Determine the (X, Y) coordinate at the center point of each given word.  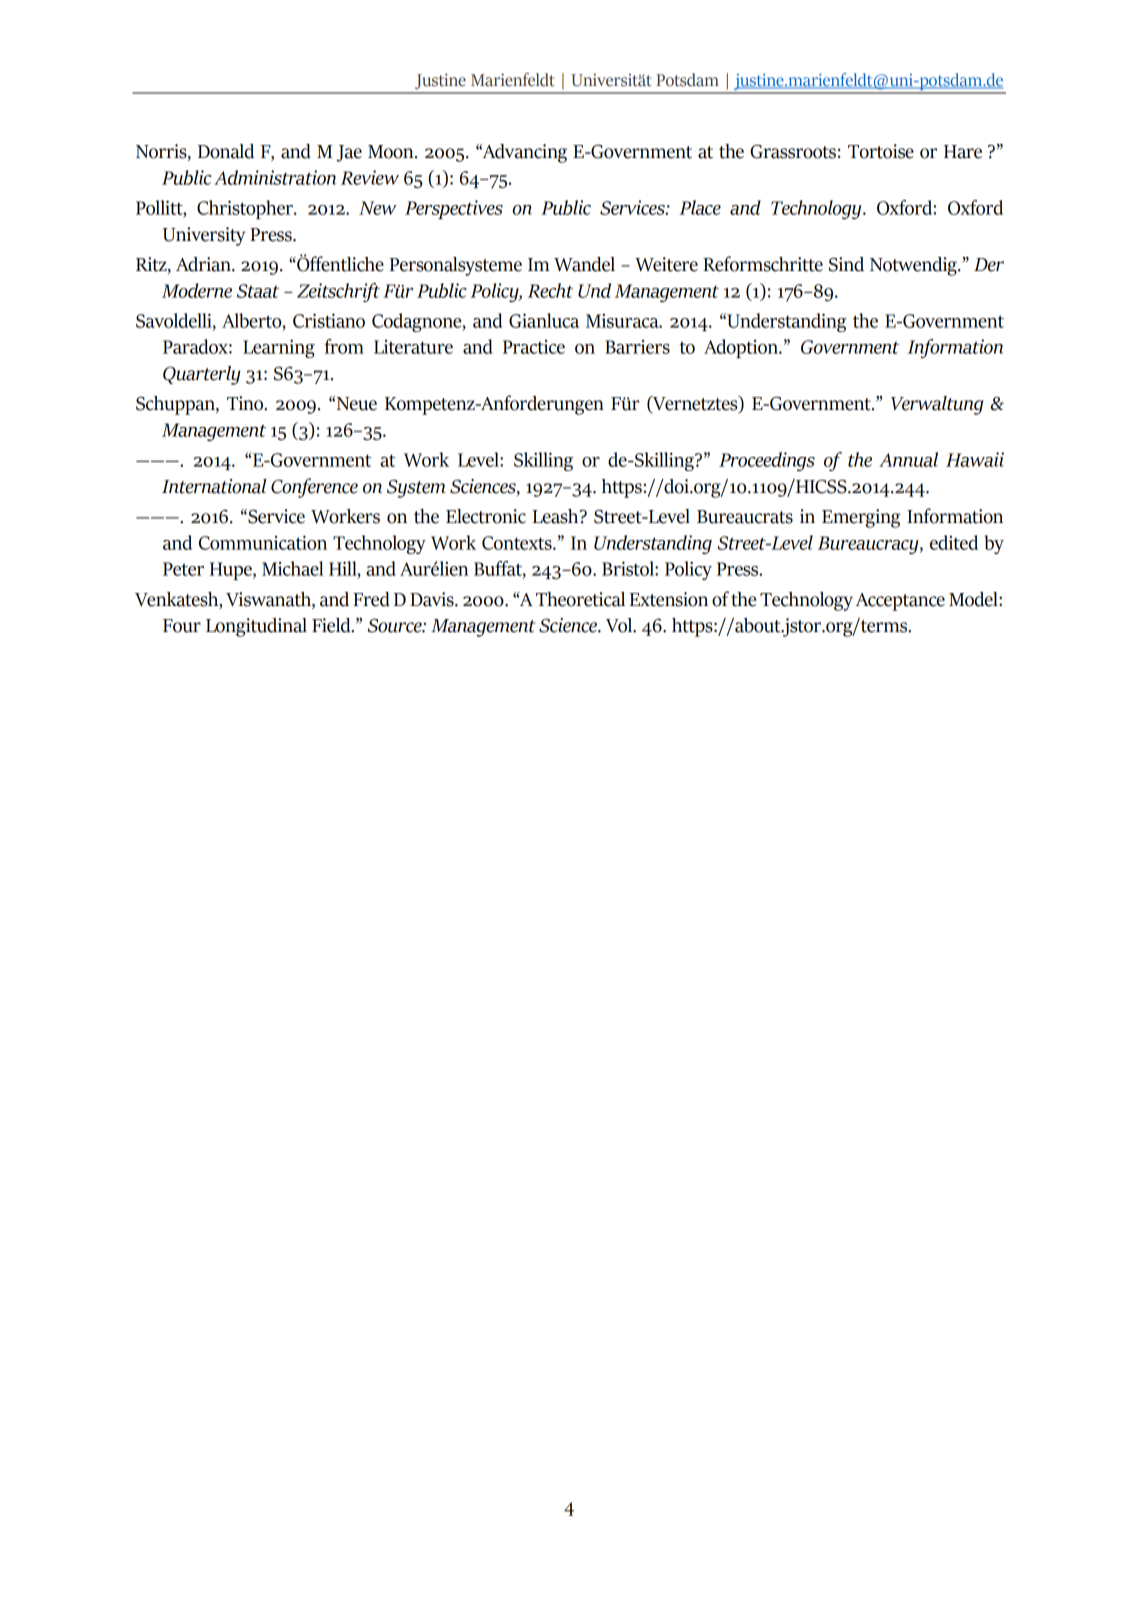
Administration (275, 177)
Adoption (742, 348)
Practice (534, 347)
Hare (963, 152)
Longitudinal (256, 627)
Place (700, 207)
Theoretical (580, 599)
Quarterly (202, 375)
